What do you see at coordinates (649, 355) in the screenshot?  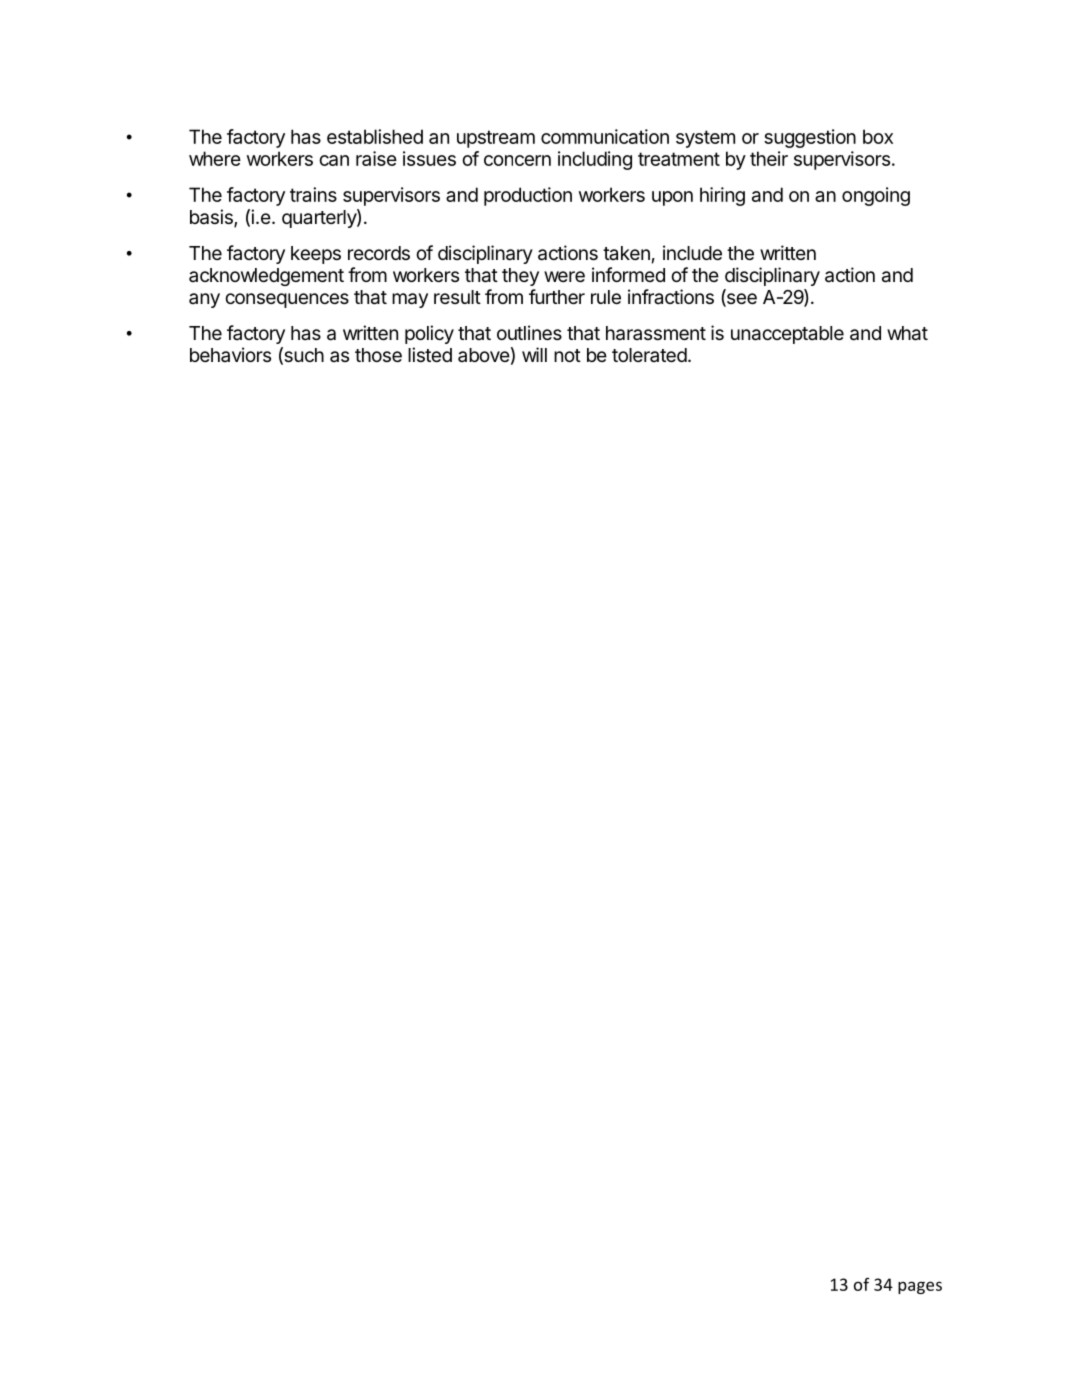 I see `tolerated` at bounding box center [649, 355].
